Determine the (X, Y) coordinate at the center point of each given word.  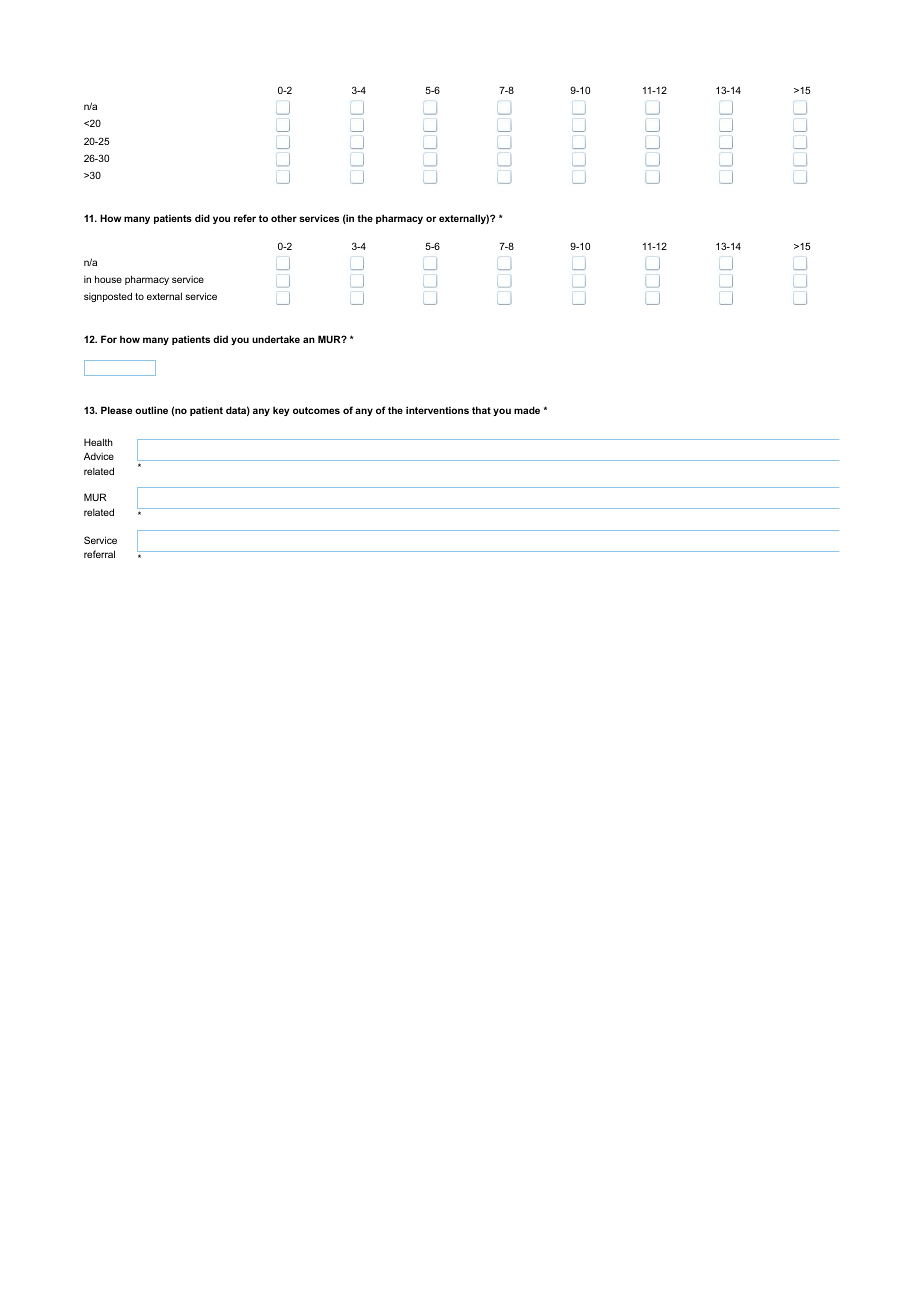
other (284, 218)
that (481, 410)
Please (116, 410)
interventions (437, 410)
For (109, 339)
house (108, 279)
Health (98, 442)
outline (151, 410)
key (281, 411)
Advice (99, 456)
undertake (276, 339)
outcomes (316, 410)
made (527, 410)
